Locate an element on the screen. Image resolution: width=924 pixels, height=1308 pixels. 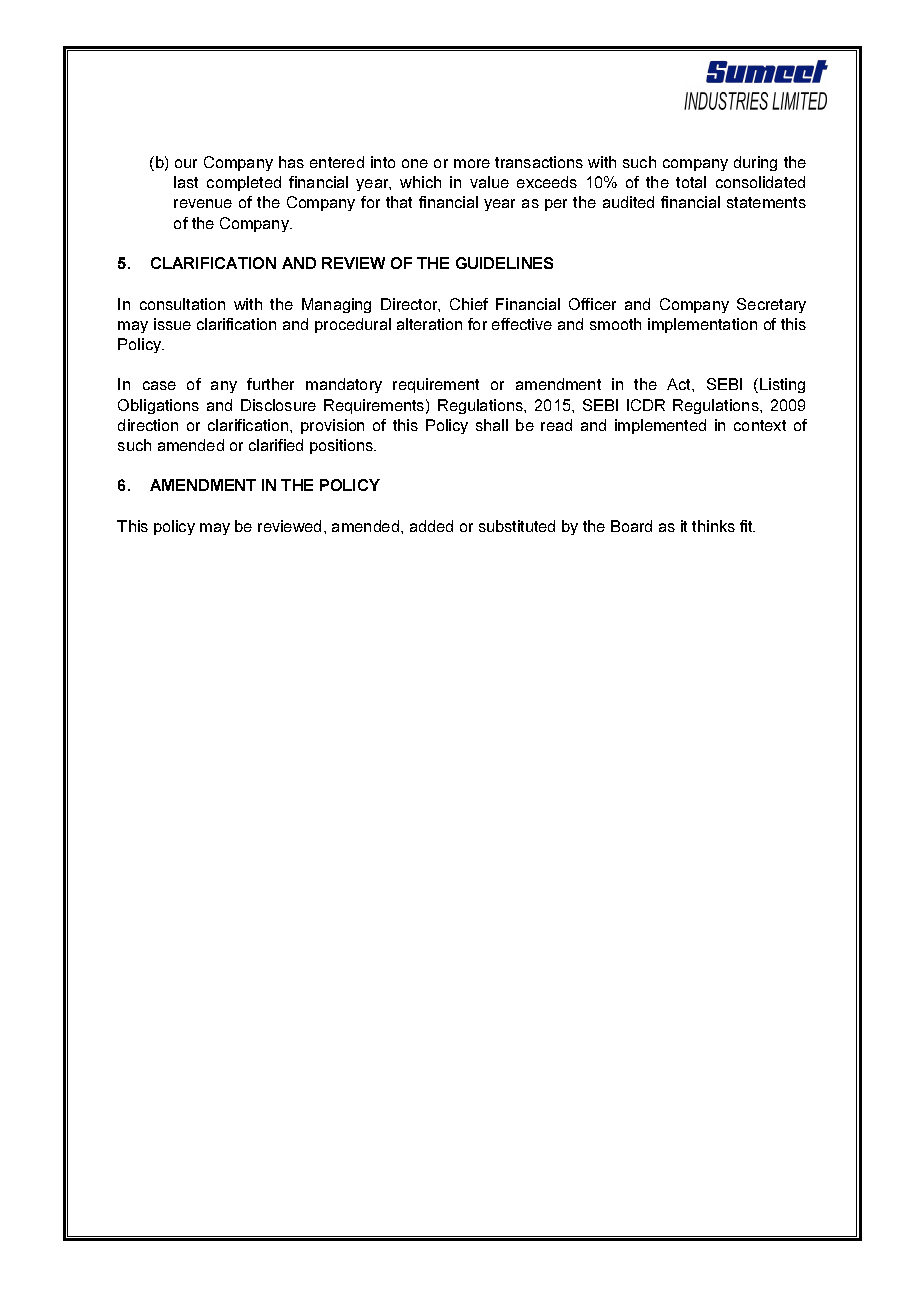
implemented is located at coordinates (660, 426).
